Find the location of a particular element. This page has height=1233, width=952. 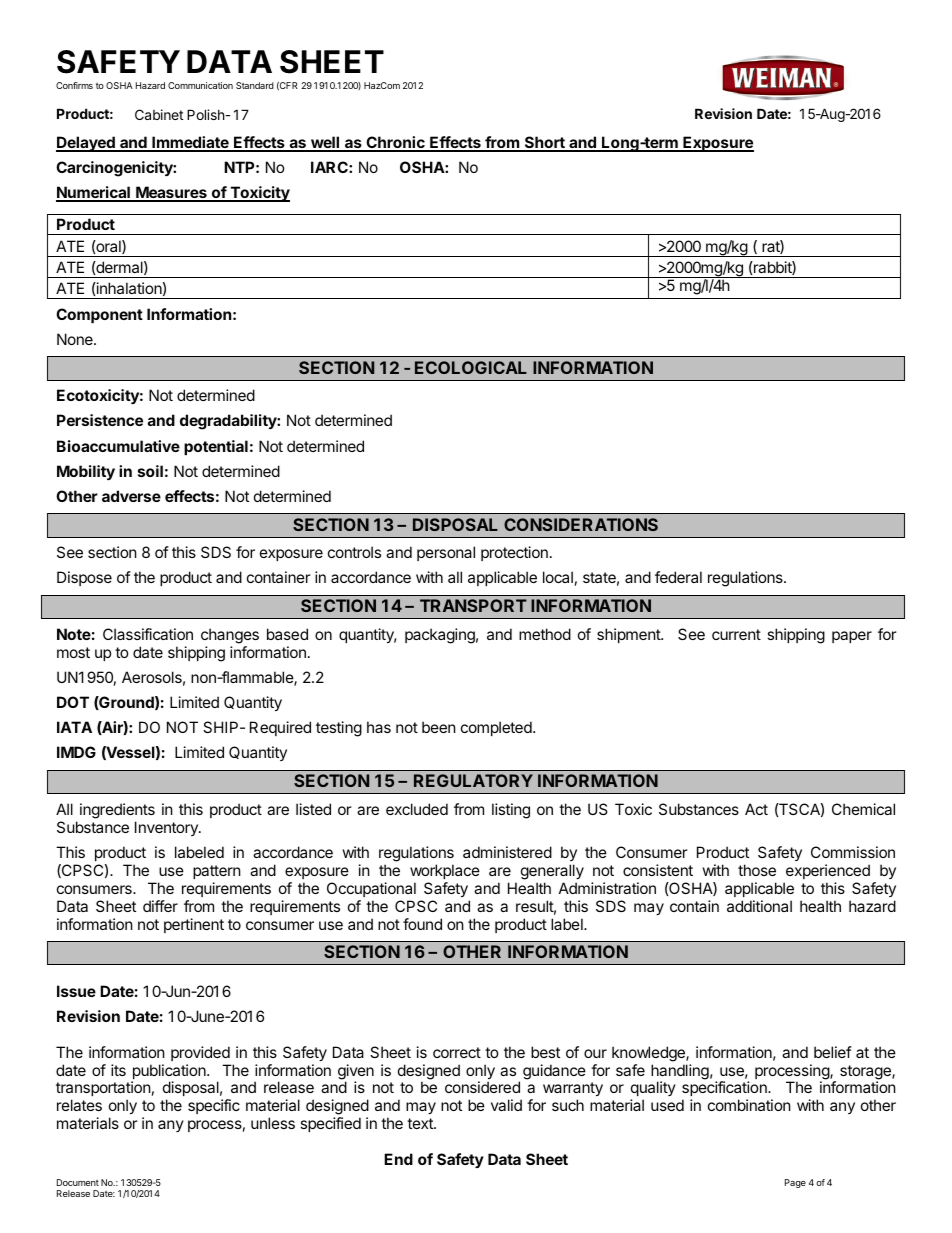

Chronic is located at coordinates (395, 143).
